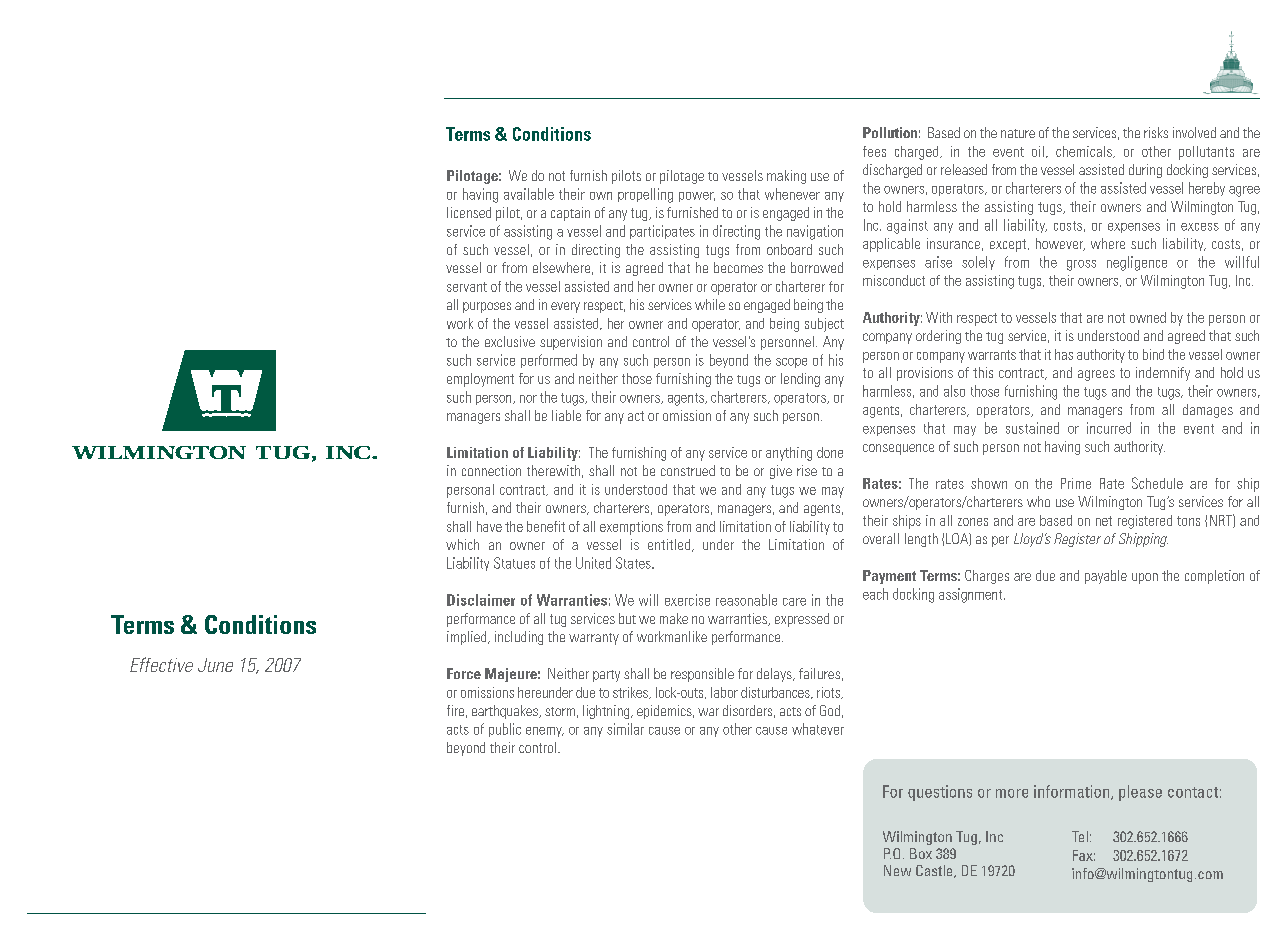 The image size is (1288, 941). What do you see at coordinates (1145, 171) in the page?
I see `during` at bounding box center [1145, 171].
